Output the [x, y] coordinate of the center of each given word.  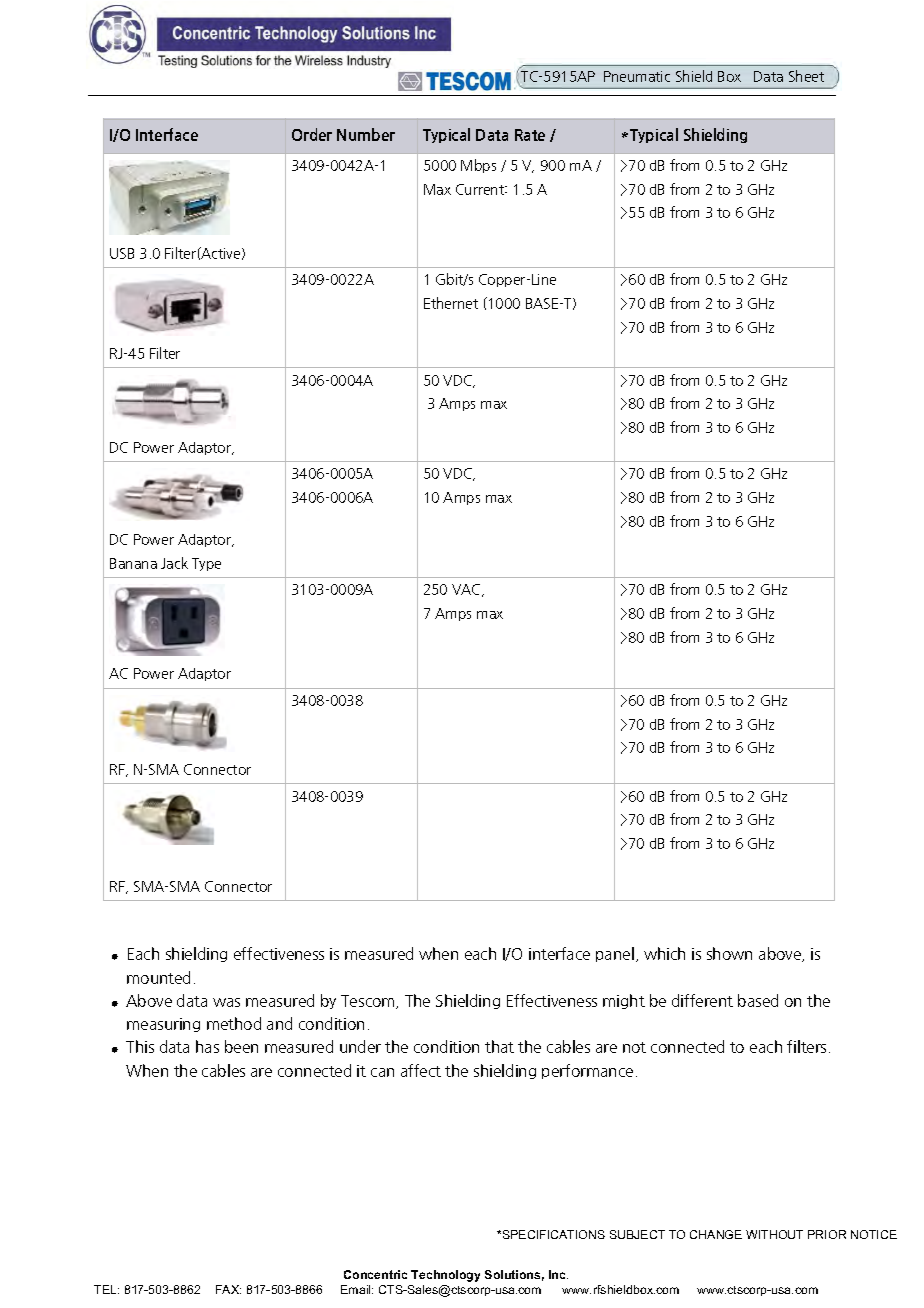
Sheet [806, 76]
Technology [445, 1276]
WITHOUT [774, 1234]
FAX [228, 1289]
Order [312, 134]
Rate [530, 135]
